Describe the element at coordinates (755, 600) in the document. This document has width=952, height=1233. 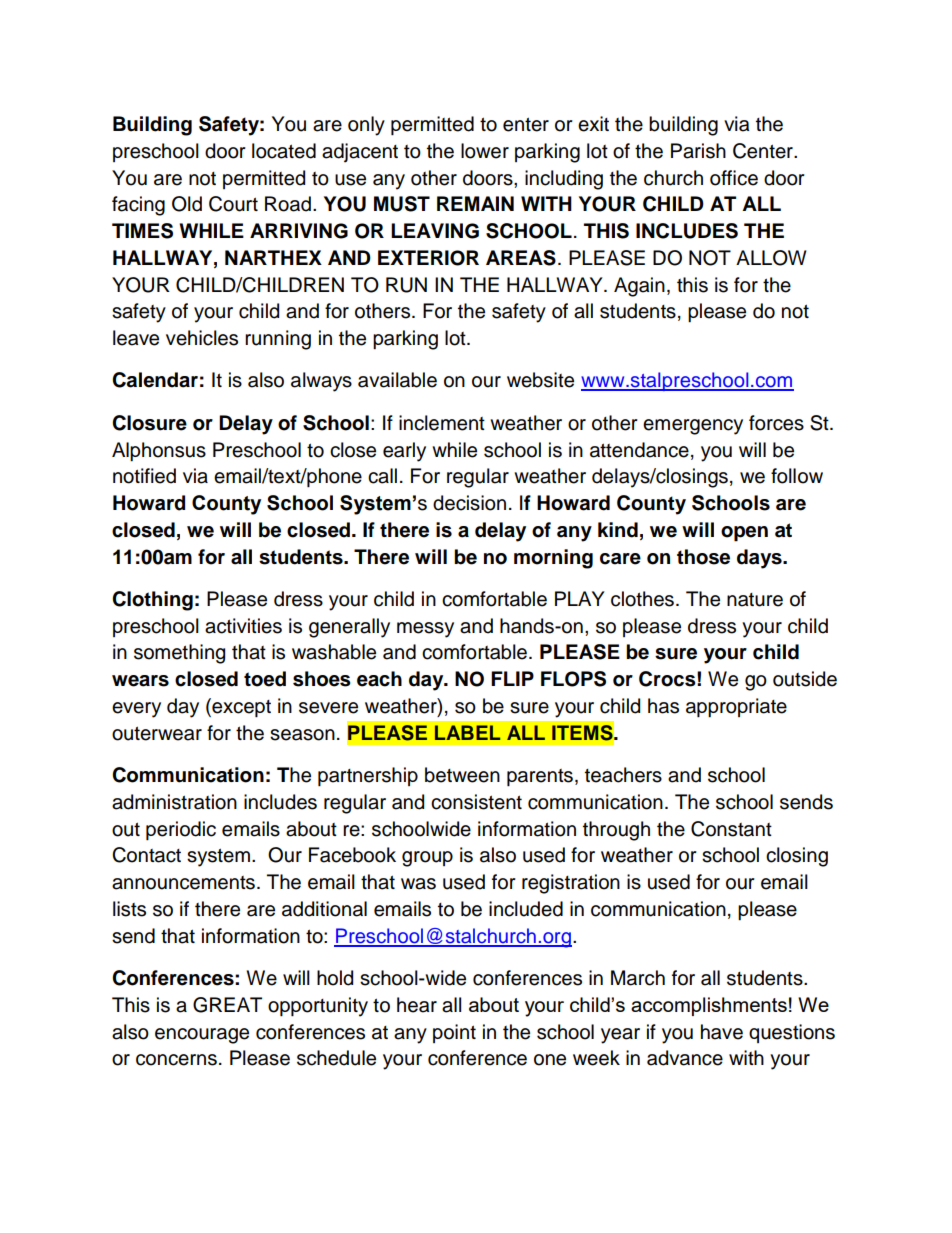
I see `nature` at that location.
